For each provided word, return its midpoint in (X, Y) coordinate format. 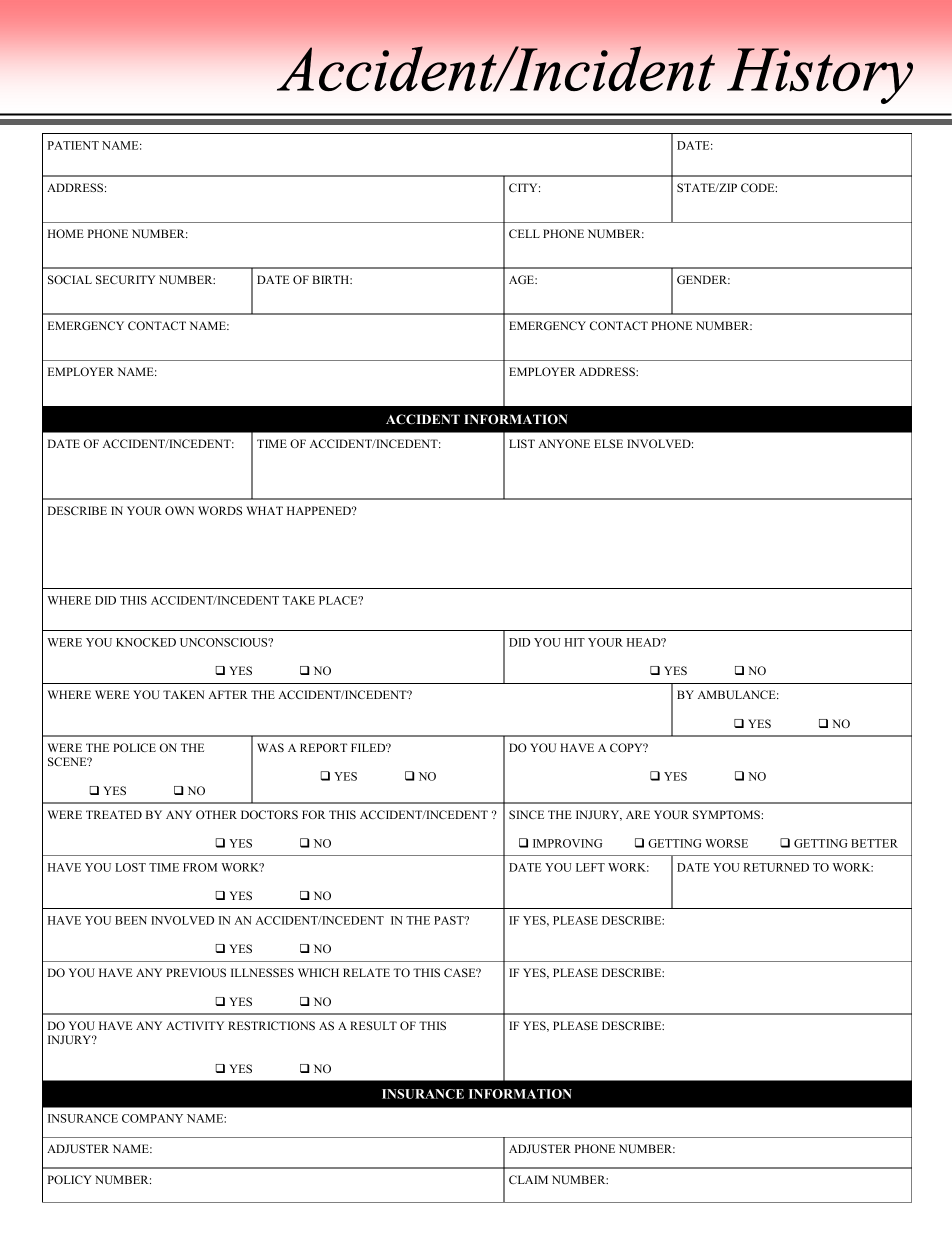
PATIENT (73, 145)
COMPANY (152, 1118)
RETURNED (776, 867)
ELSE (608, 443)
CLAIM (528, 1179)
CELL (524, 233)
